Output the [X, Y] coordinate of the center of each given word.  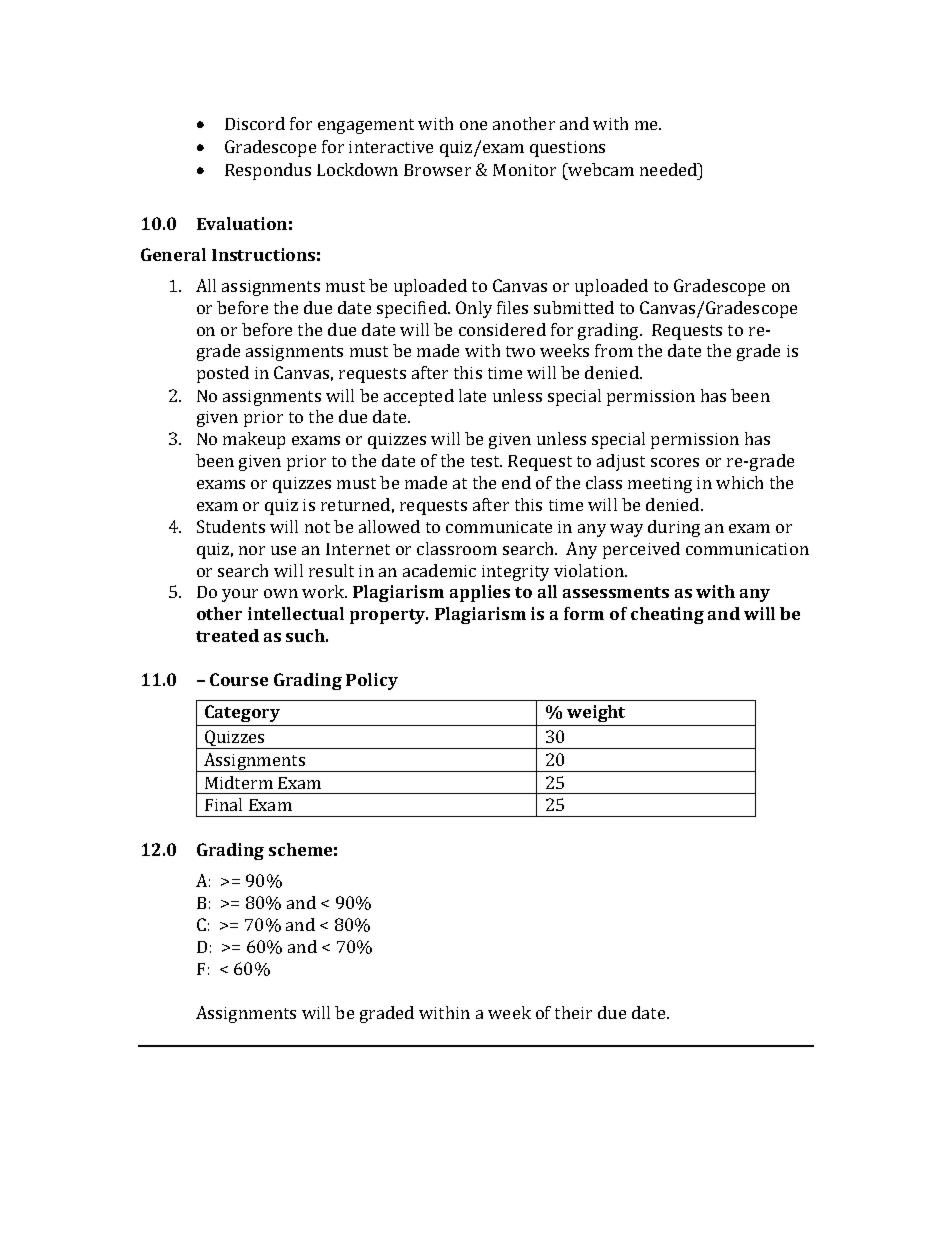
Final [223, 804]
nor [252, 550]
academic [439, 570]
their [573, 1012]
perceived [641, 550]
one [473, 125]
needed [670, 169]
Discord [255, 123]
